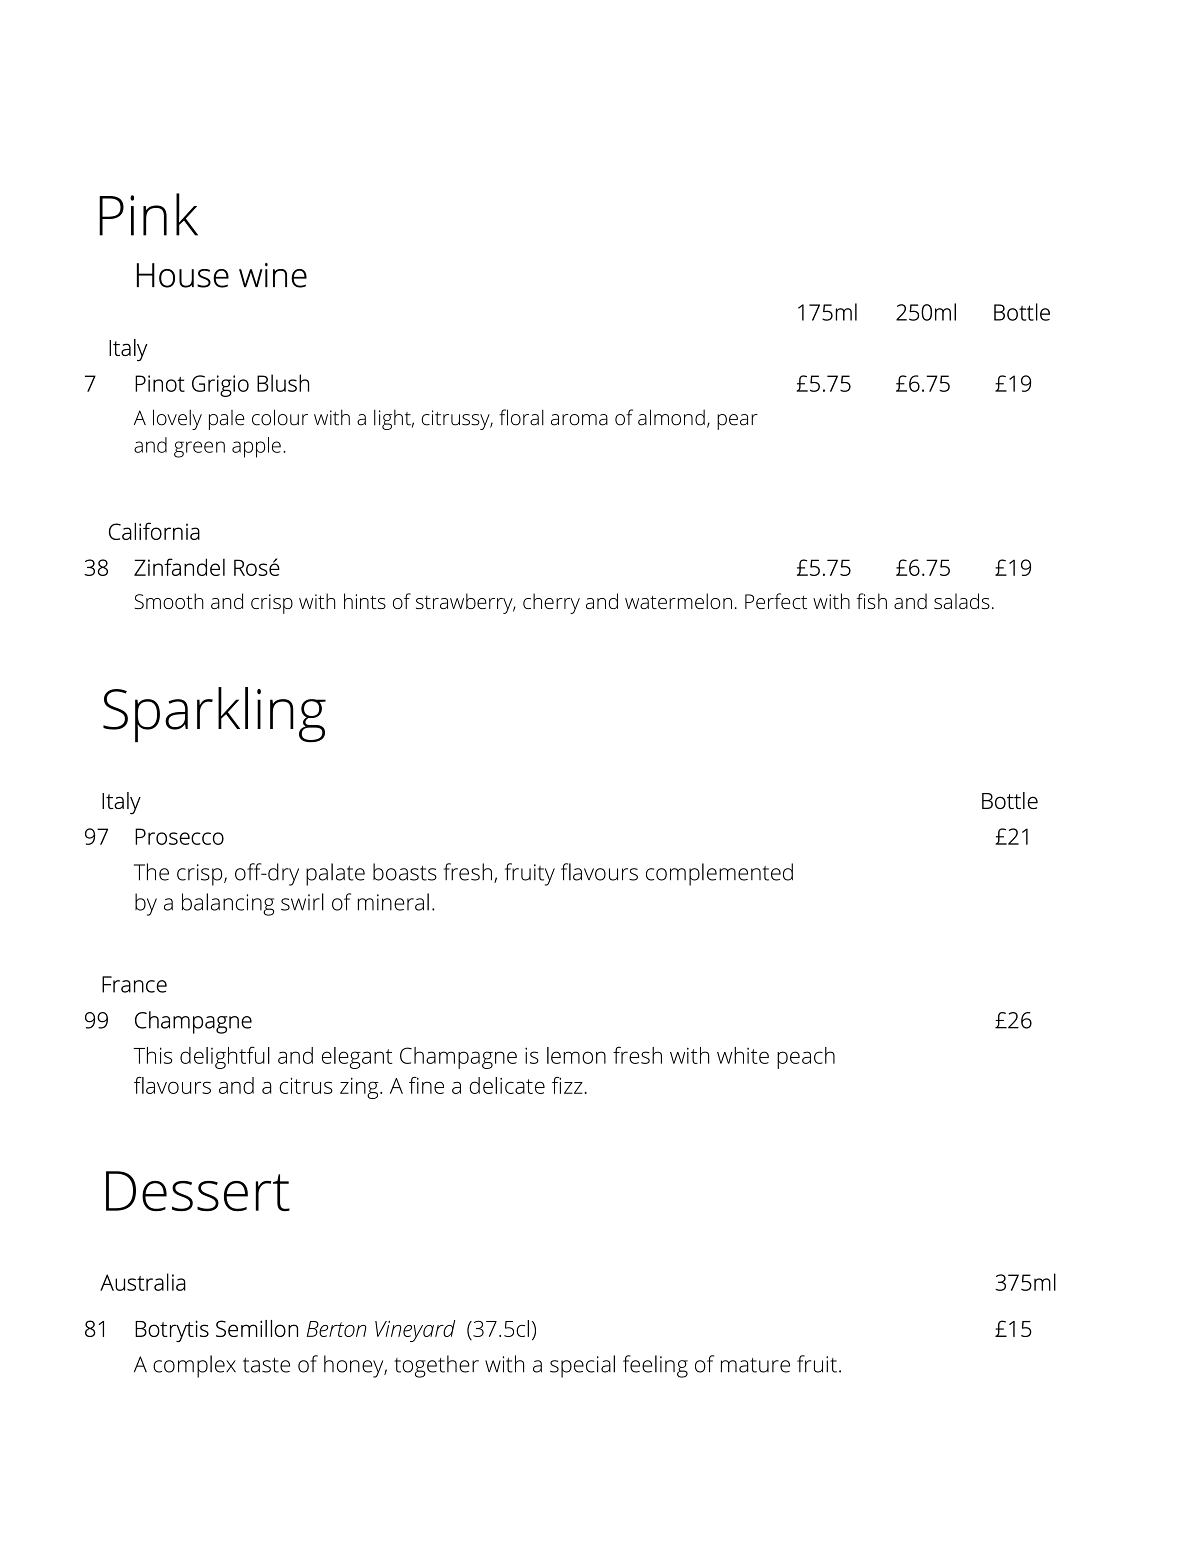 The width and height of the document is (1198, 1550). What do you see at coordinates (365, 601) in the document?
I see `hints` at bounding box center [365, 601].
